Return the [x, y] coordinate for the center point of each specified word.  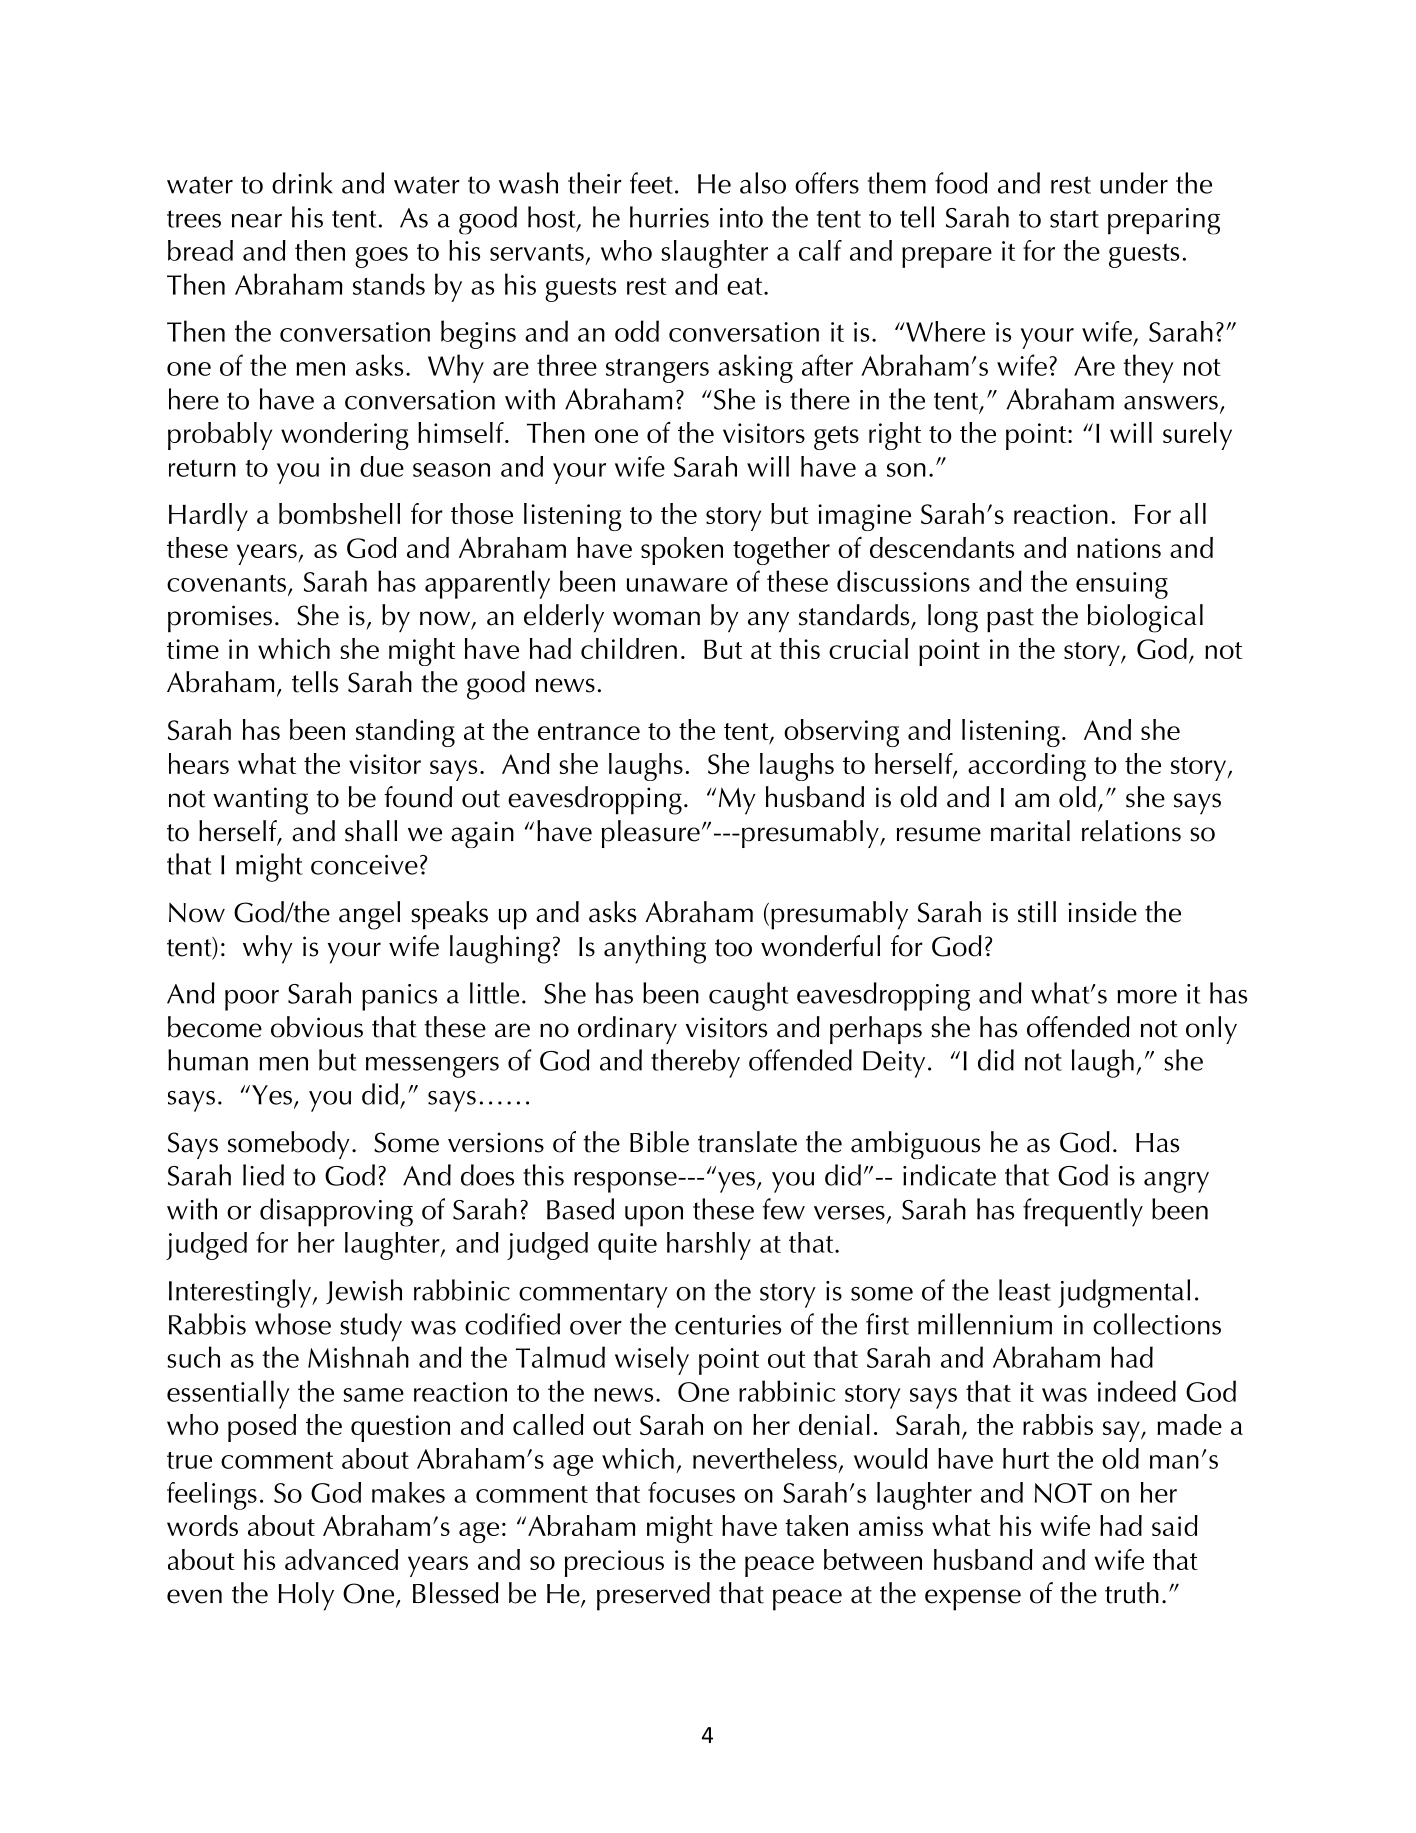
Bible [659, 1142]
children [629, 648]
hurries [669, 217]
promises [220, 618]
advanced [341, 1559]
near [257, 221]
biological [1145, 618]
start [1074, 219]
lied [263, 1175]
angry [1176, 1182]
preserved [653, 1596]
